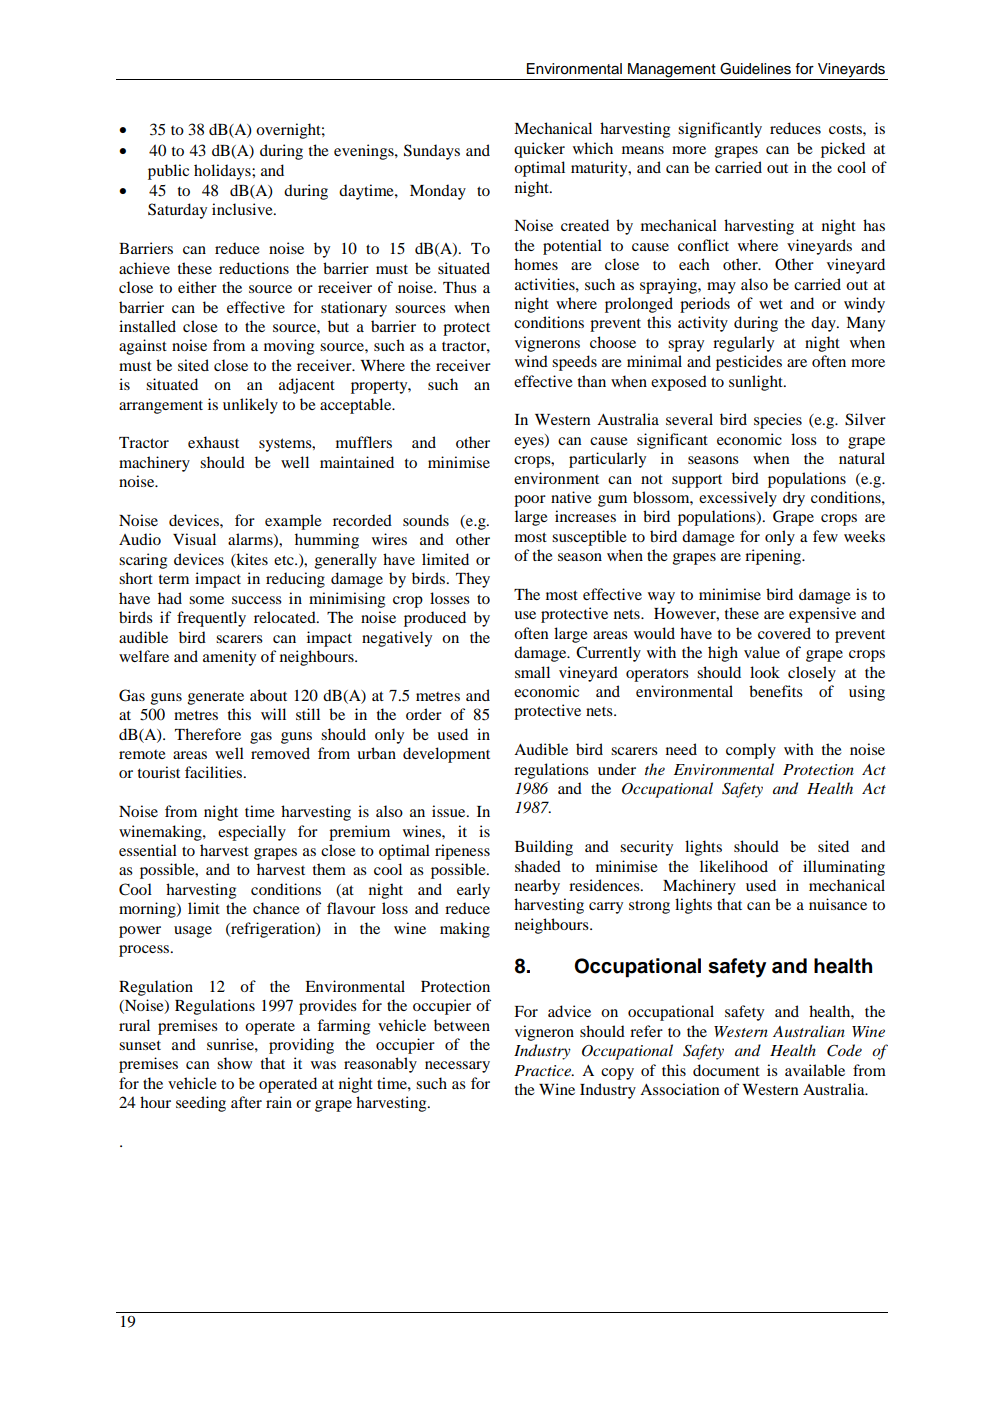  What do you see at coordinates (755, 69) in the screenshot?
I see `Guidelines` at bounding box center [755, 69].
